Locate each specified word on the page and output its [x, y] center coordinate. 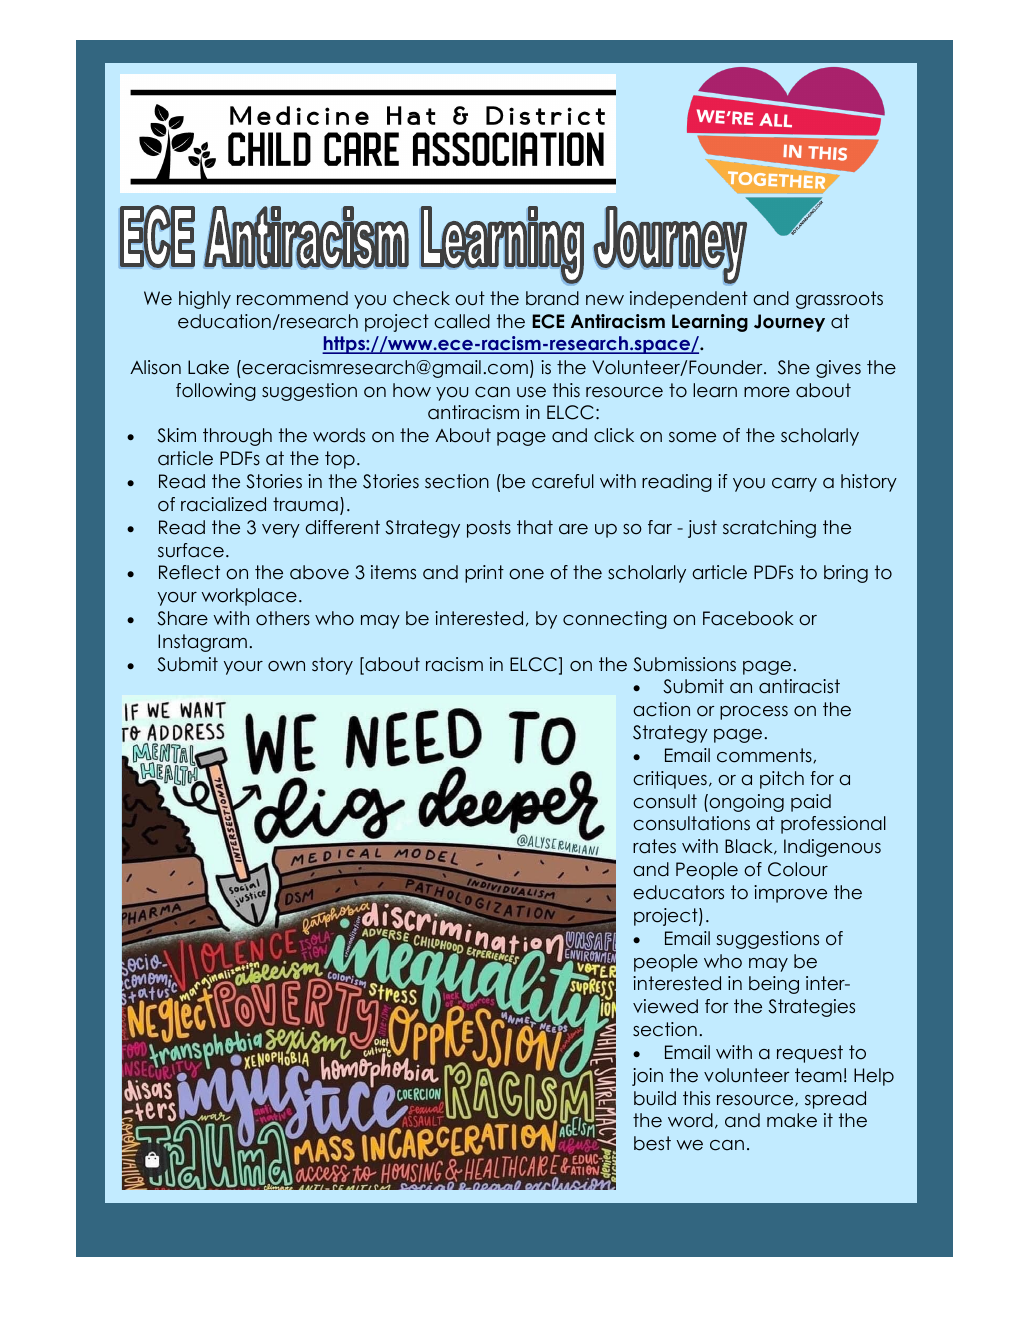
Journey [789, 323]
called [462, 321]
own [286, 666]
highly [205, 300]
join [647, 1077]
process [754, 713]
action [661, 709]
